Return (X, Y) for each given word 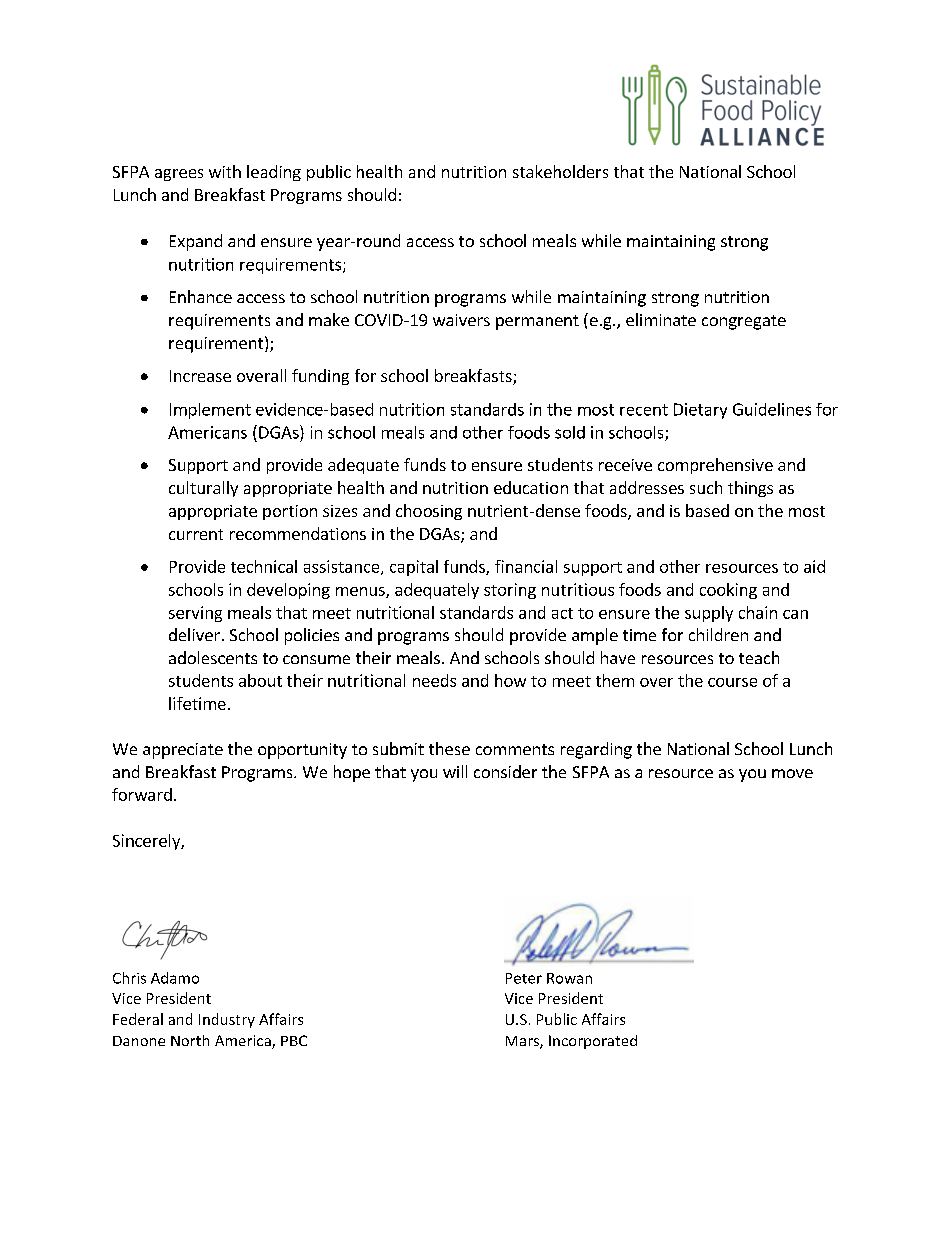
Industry (227, 1020)
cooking (728, 591)
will (455, 771)
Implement (210, 411)
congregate (744, 322)
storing (510, 591)
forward (142, 794)
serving (195, 614)
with (225, 171)
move (792, 773)
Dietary (700, 411)
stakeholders (560, 171)
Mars (523, 1042)
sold (570, 432)
